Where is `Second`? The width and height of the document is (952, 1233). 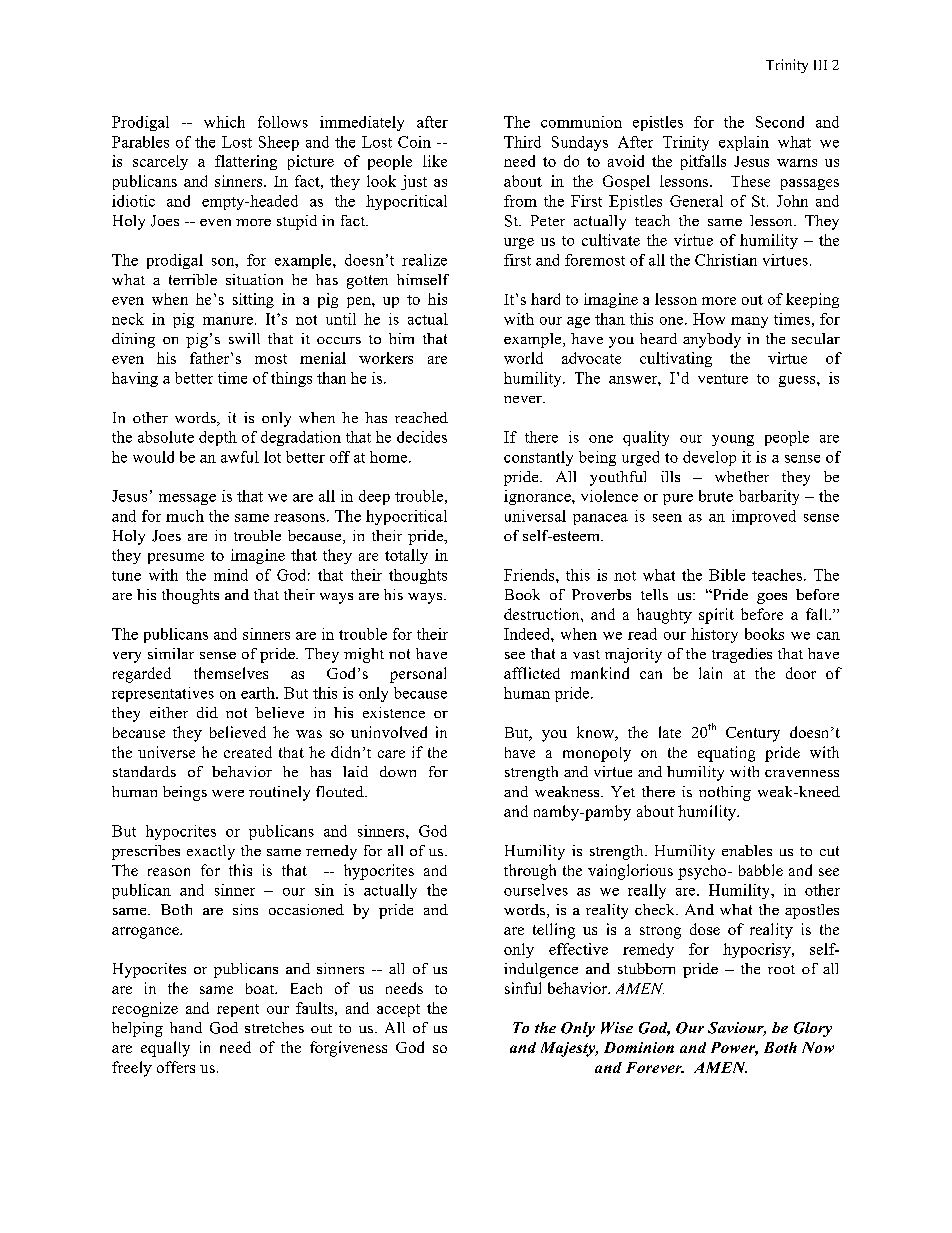 Second is located at coordinates (780, 122).
